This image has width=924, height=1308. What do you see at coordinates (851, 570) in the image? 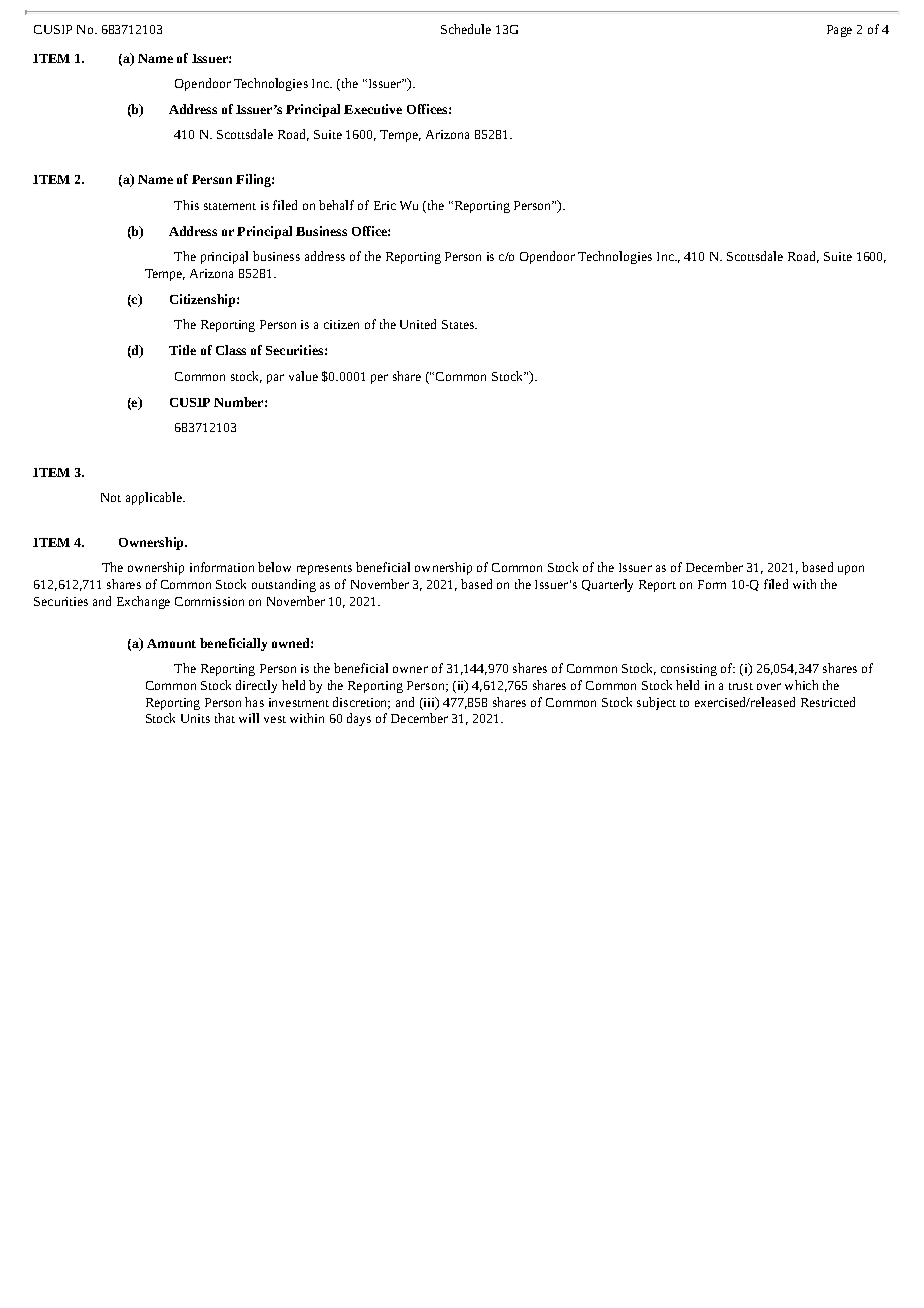
I see `upon` at bounding box center [851, 570].
